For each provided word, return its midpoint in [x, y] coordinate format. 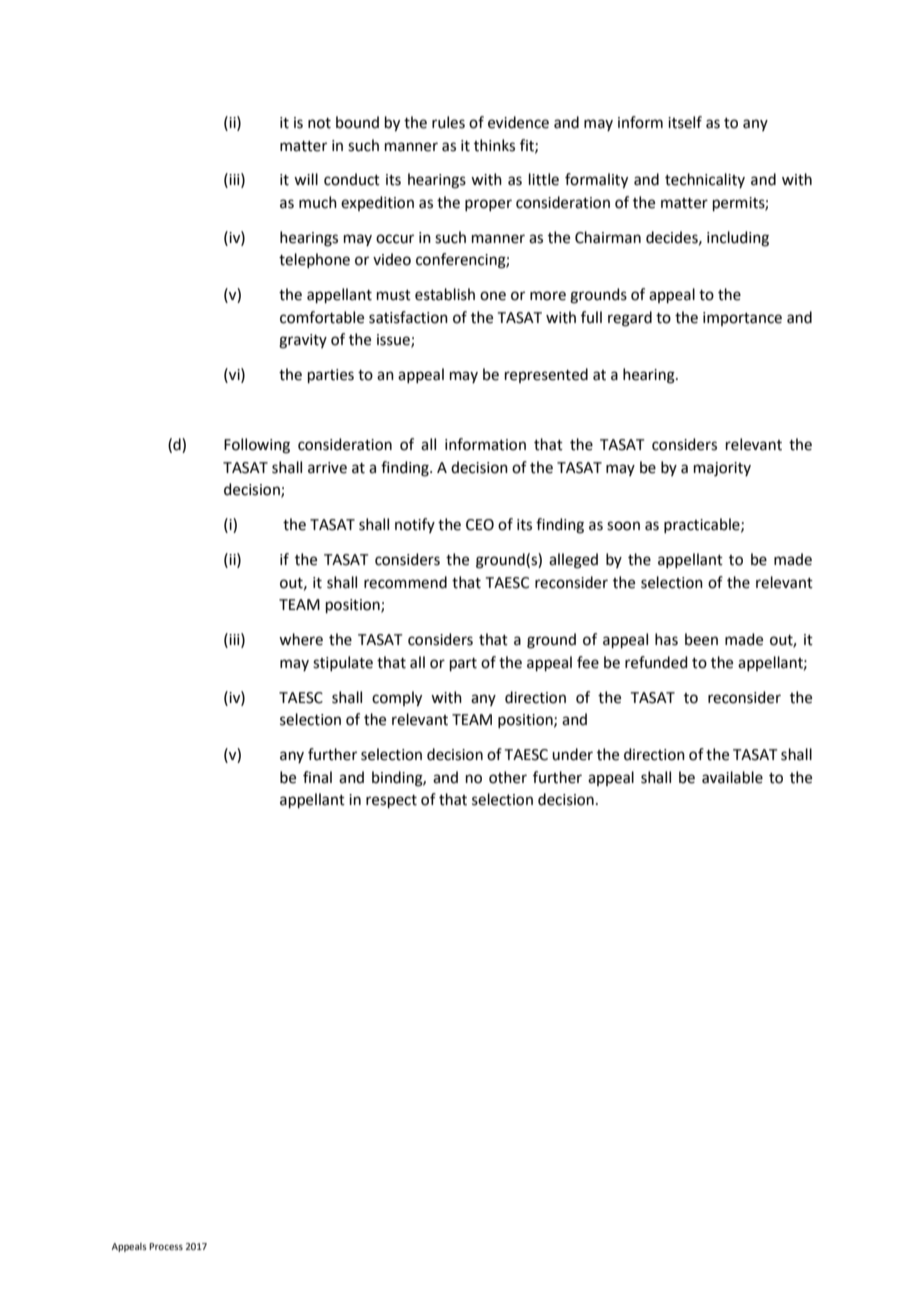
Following [257, 446]
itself [685, 122]
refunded [656, 662]
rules [448, 122]
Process [166, 1246]
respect [391, 801]
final [317, 777]
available [732, 777]
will [306, 179]
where [301, 639]
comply [397, 699]
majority [722, 469]
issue [394, 341]
